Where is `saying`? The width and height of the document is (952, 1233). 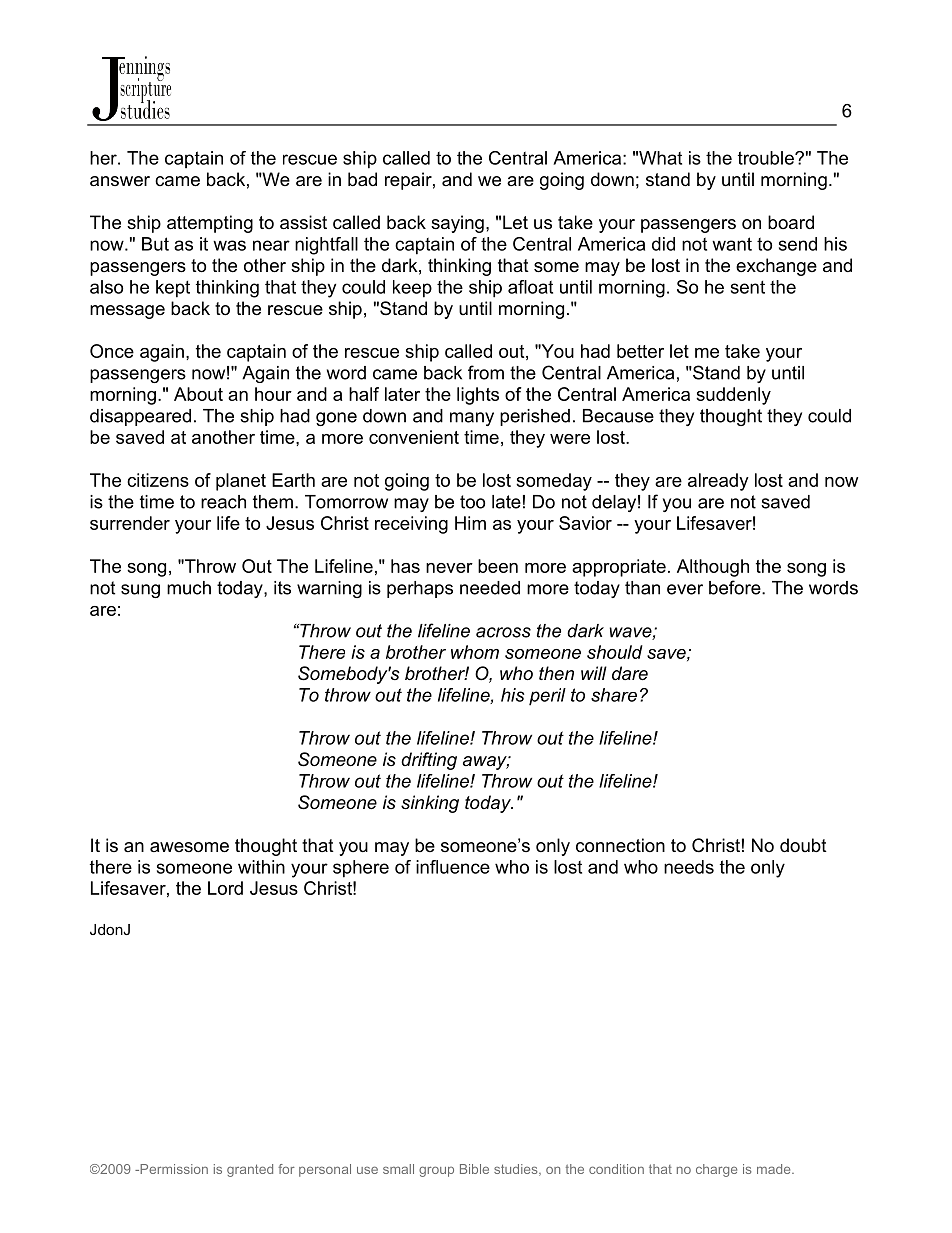
saying is located at coordinates (457, 224).
